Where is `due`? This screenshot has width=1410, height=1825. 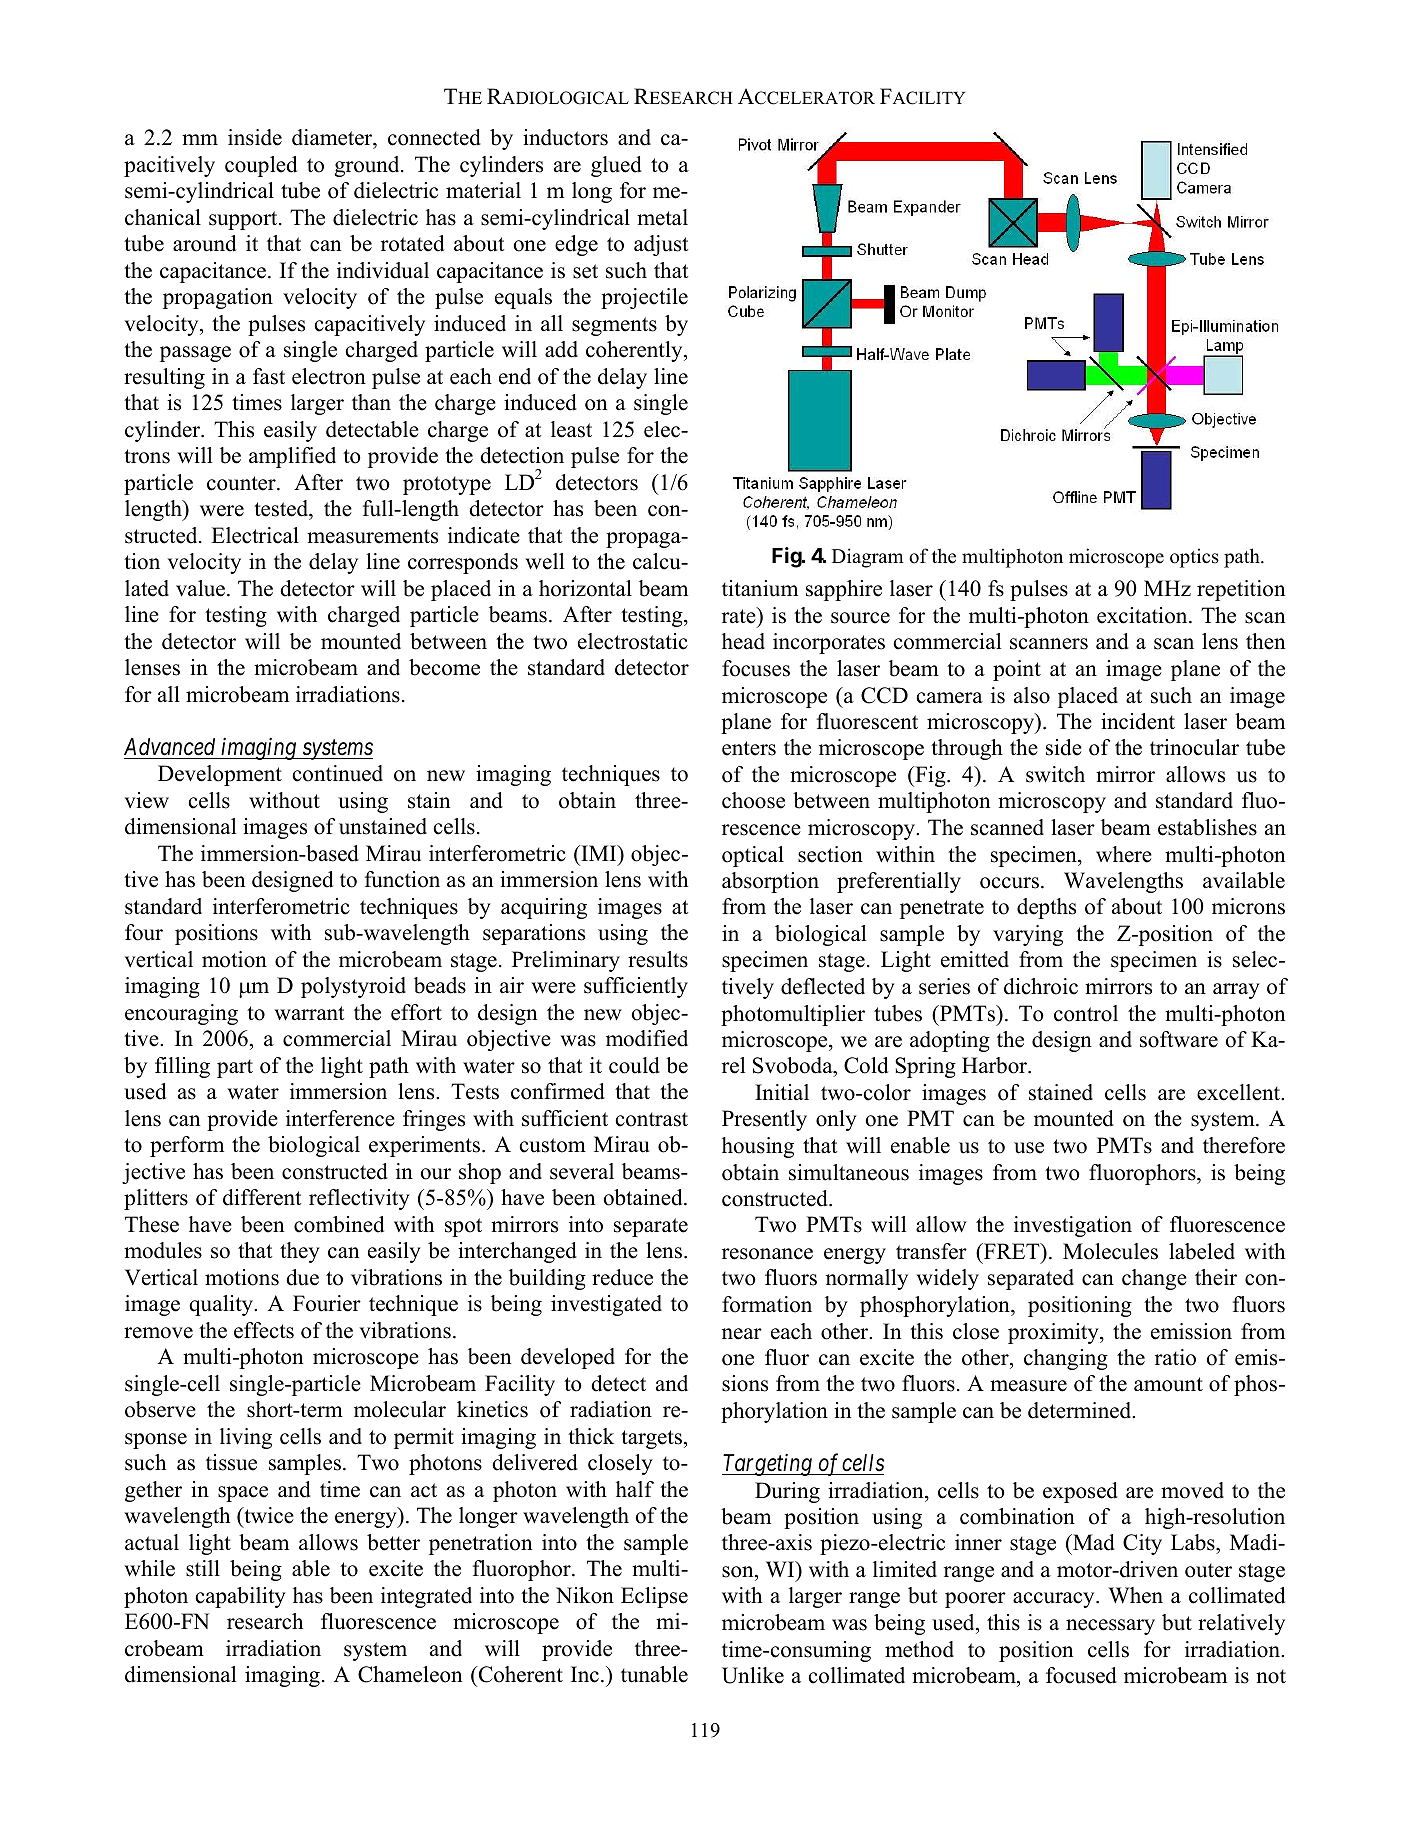
due is located at coordinates (302, 1277).
